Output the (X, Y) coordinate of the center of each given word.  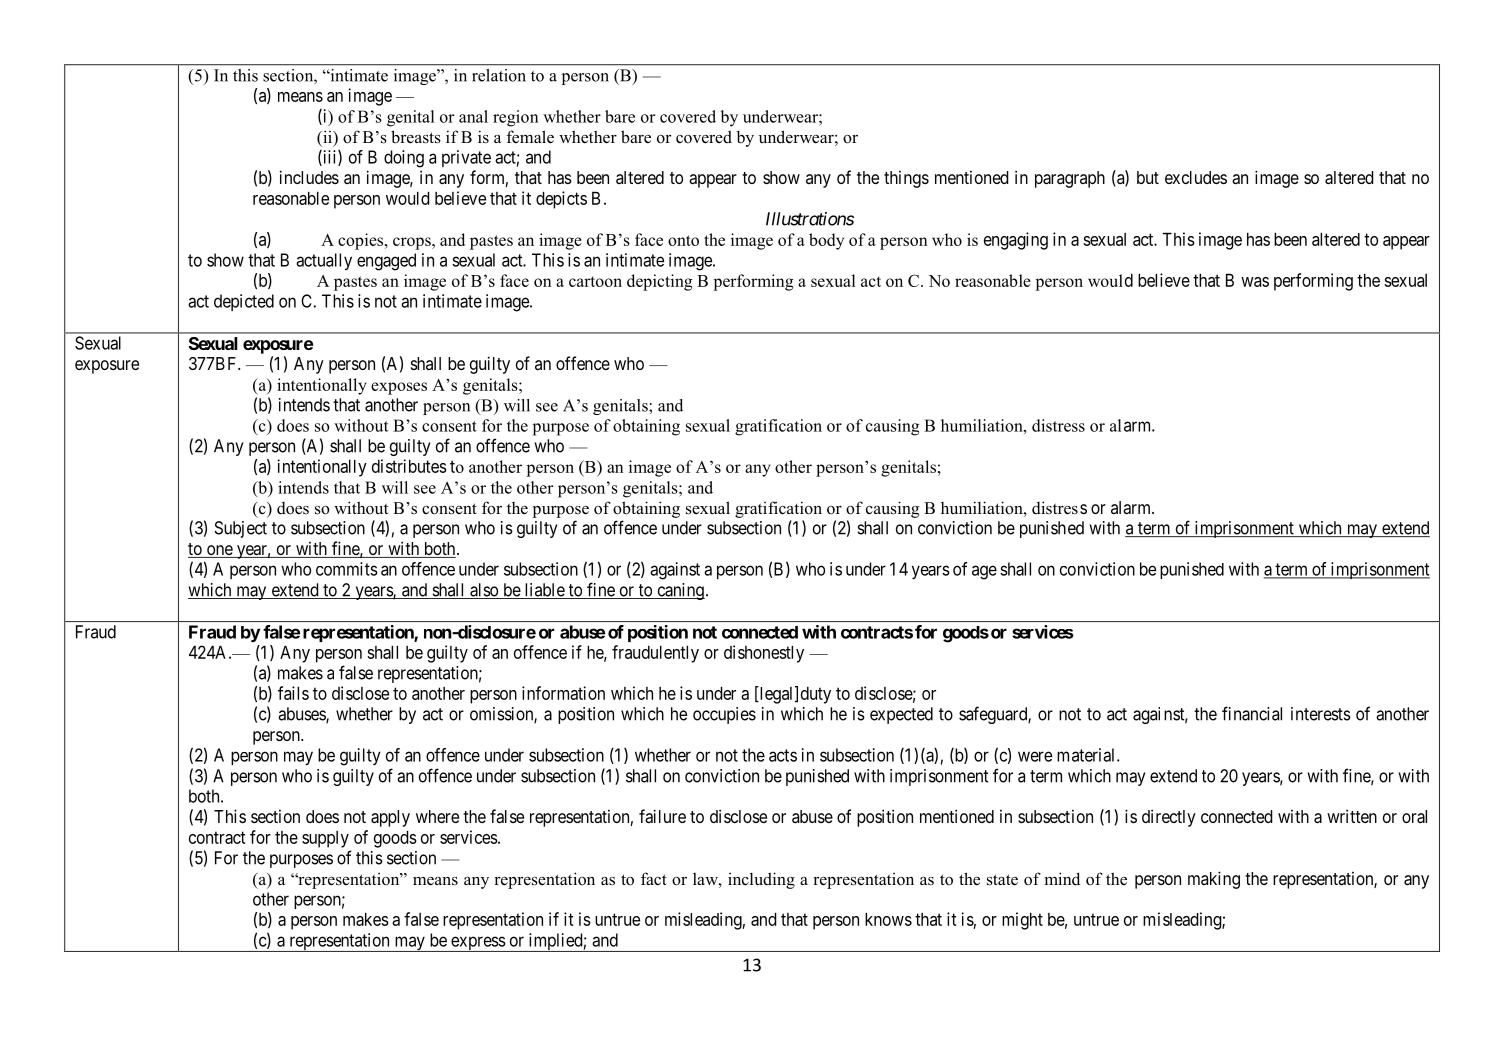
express (477, 944)
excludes (1196, 177)
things (906, 179)
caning (680, 591)
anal (473, 116)
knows (888, 919)
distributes (409, 466)
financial (1252, 713)
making (1214, 880)
